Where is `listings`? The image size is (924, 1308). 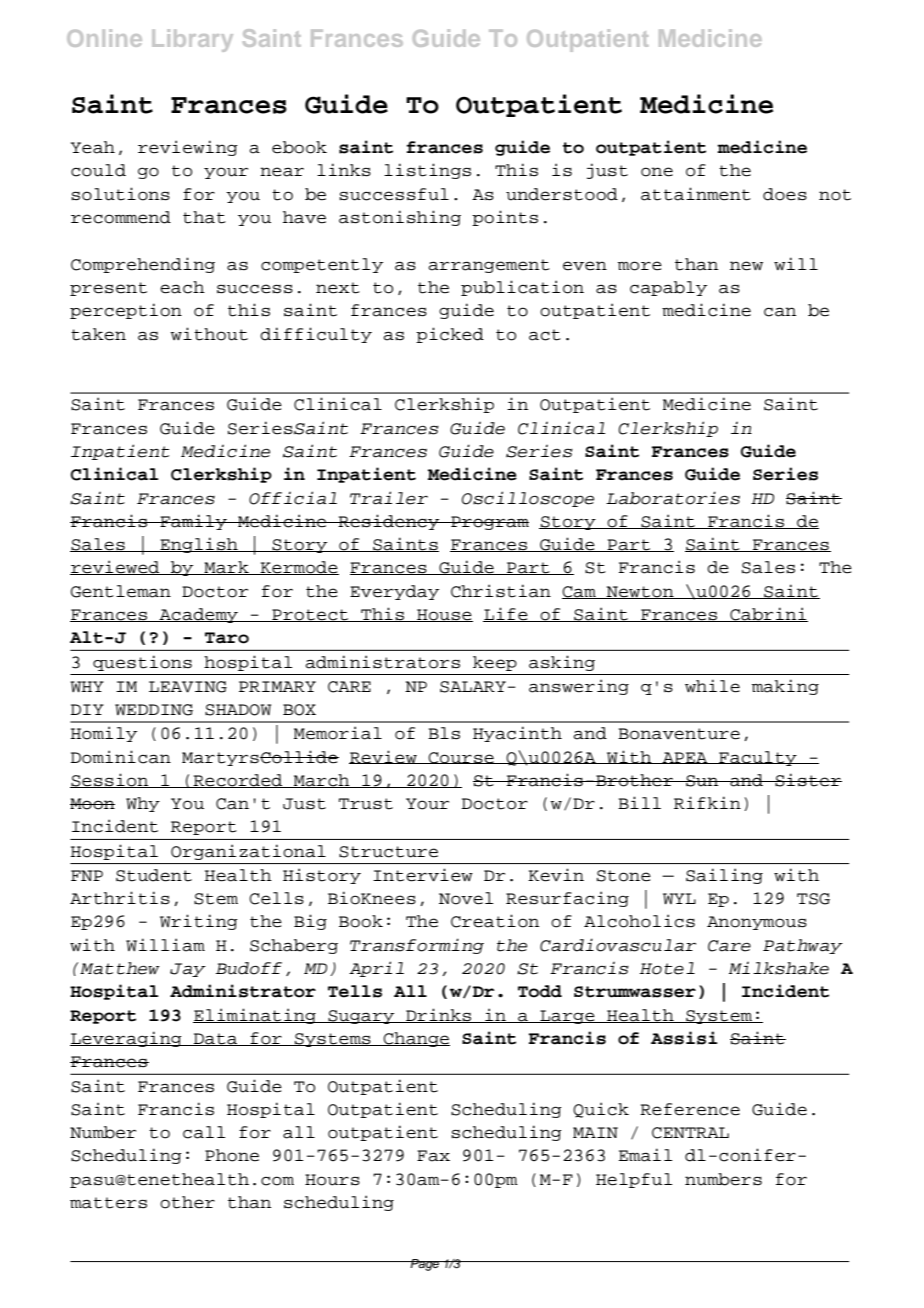 listings is located at coordinates (427, 171).
